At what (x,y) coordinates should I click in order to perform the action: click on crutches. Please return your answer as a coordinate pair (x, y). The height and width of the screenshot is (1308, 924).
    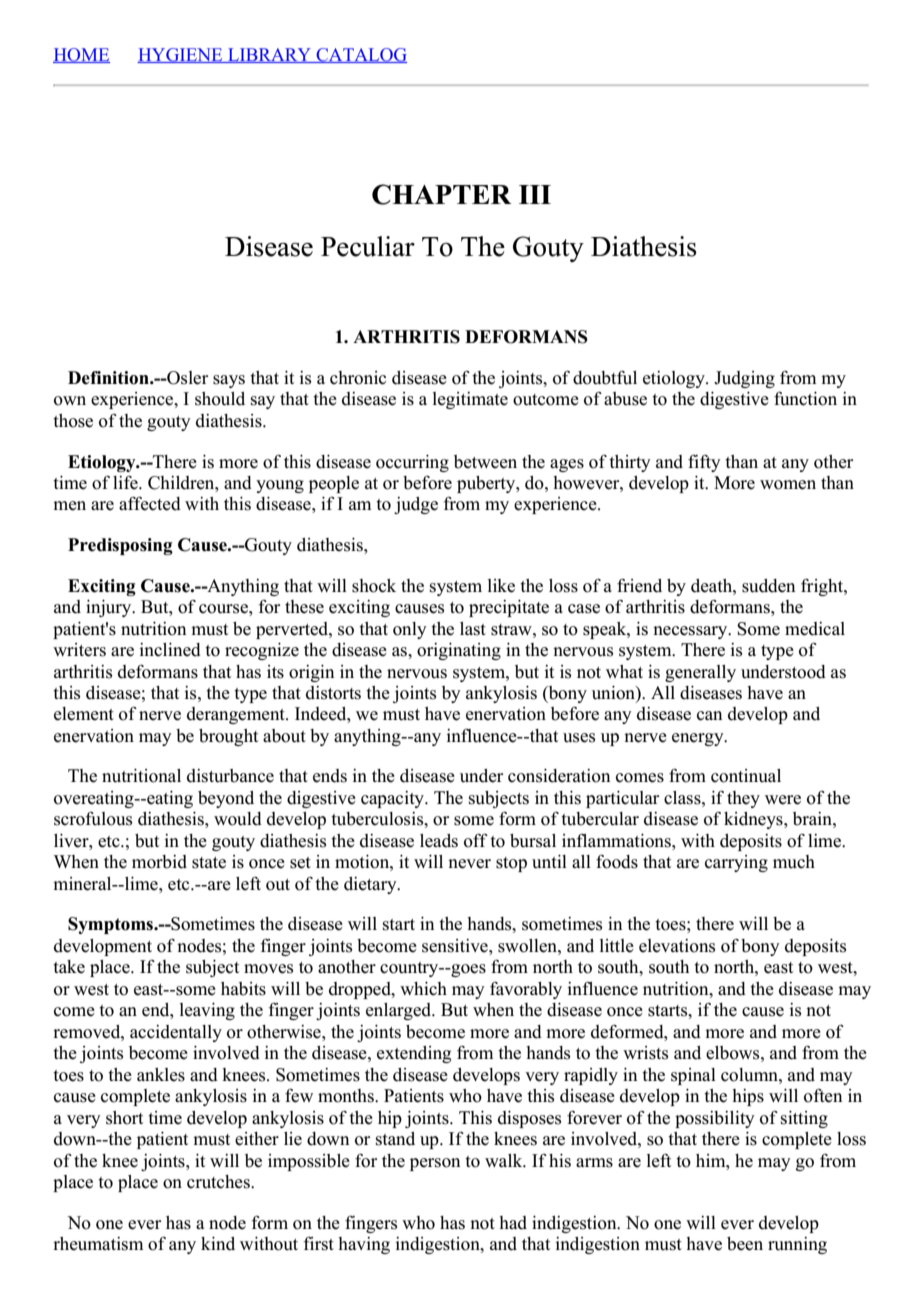
    Looking at the image, I should click on (219, 1182).
